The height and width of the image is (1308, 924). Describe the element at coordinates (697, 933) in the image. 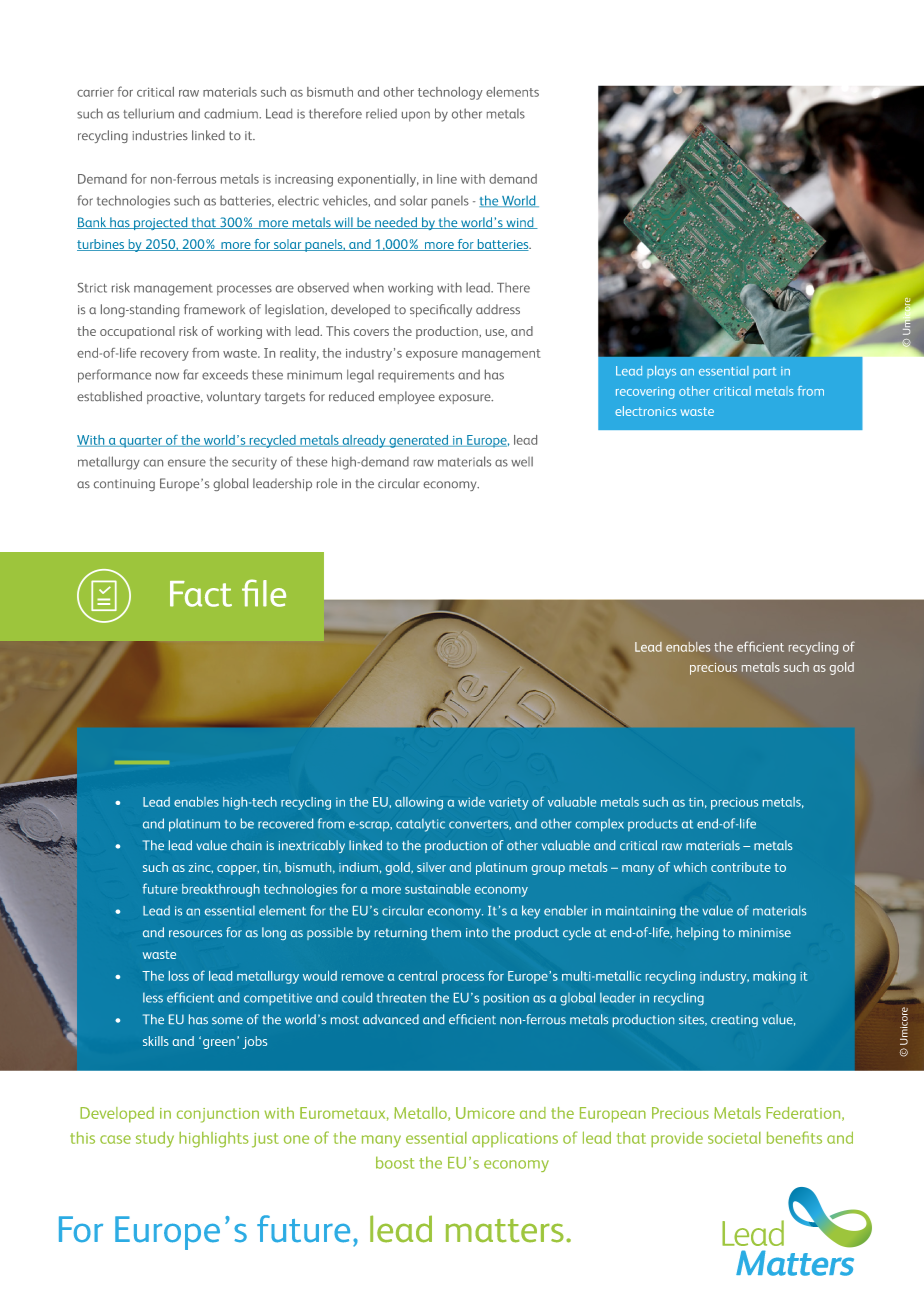

I see `helping` at that location.
